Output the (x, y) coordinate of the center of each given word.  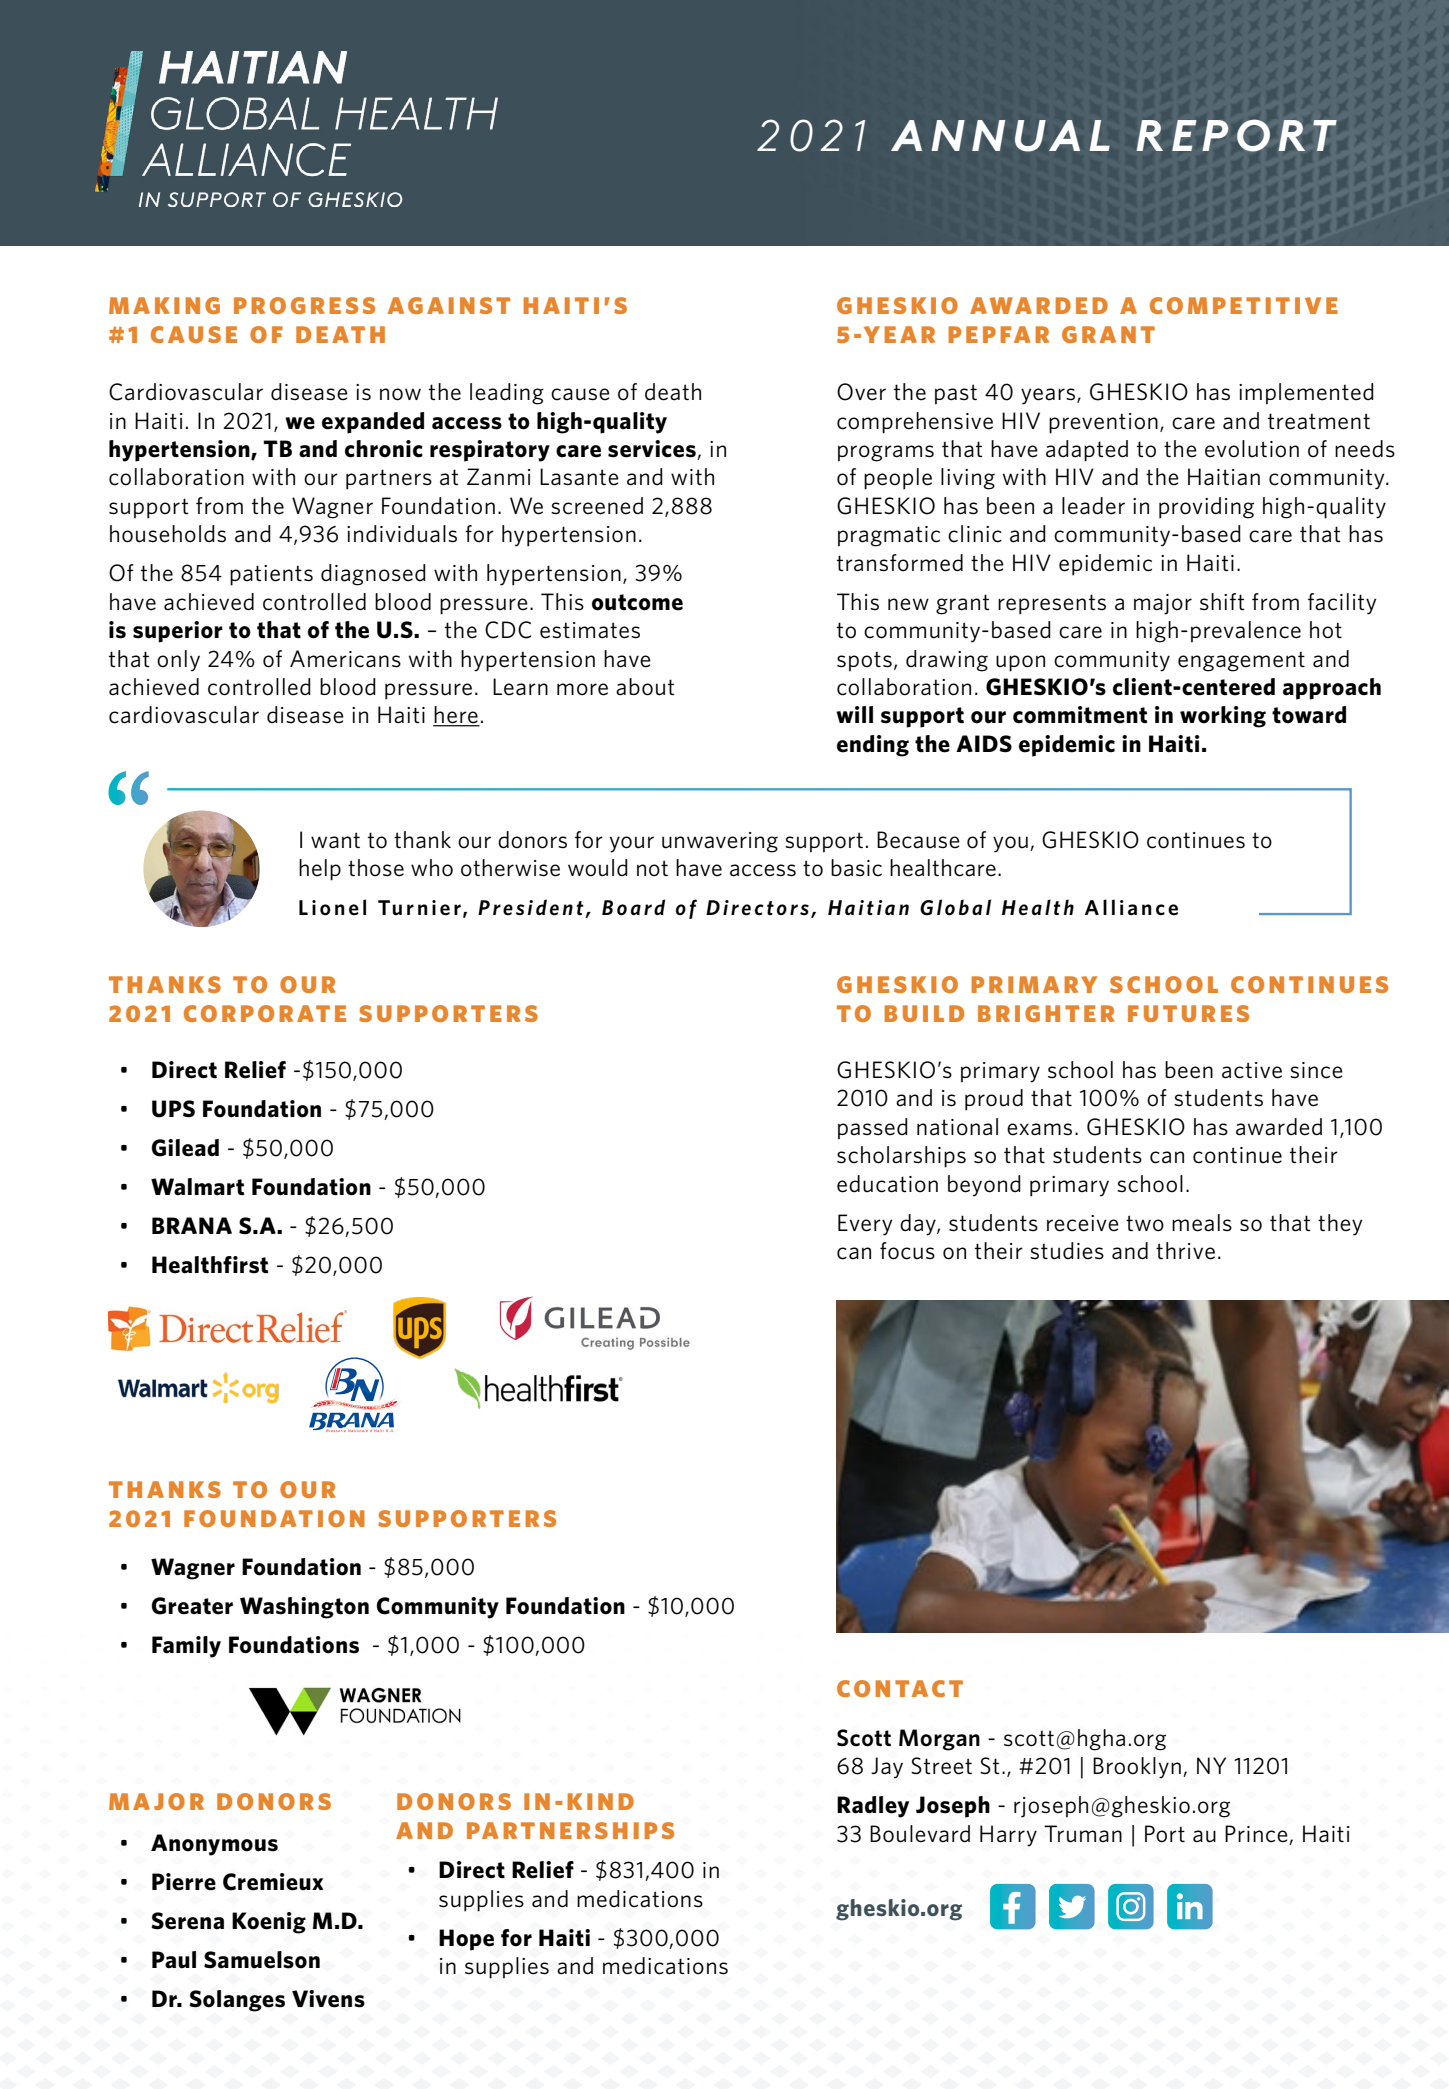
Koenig (269, 1923)
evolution (1252, 449)
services (653, 450)
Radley (873, 1807)
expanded (373, 423)
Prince (1256, 1834)
